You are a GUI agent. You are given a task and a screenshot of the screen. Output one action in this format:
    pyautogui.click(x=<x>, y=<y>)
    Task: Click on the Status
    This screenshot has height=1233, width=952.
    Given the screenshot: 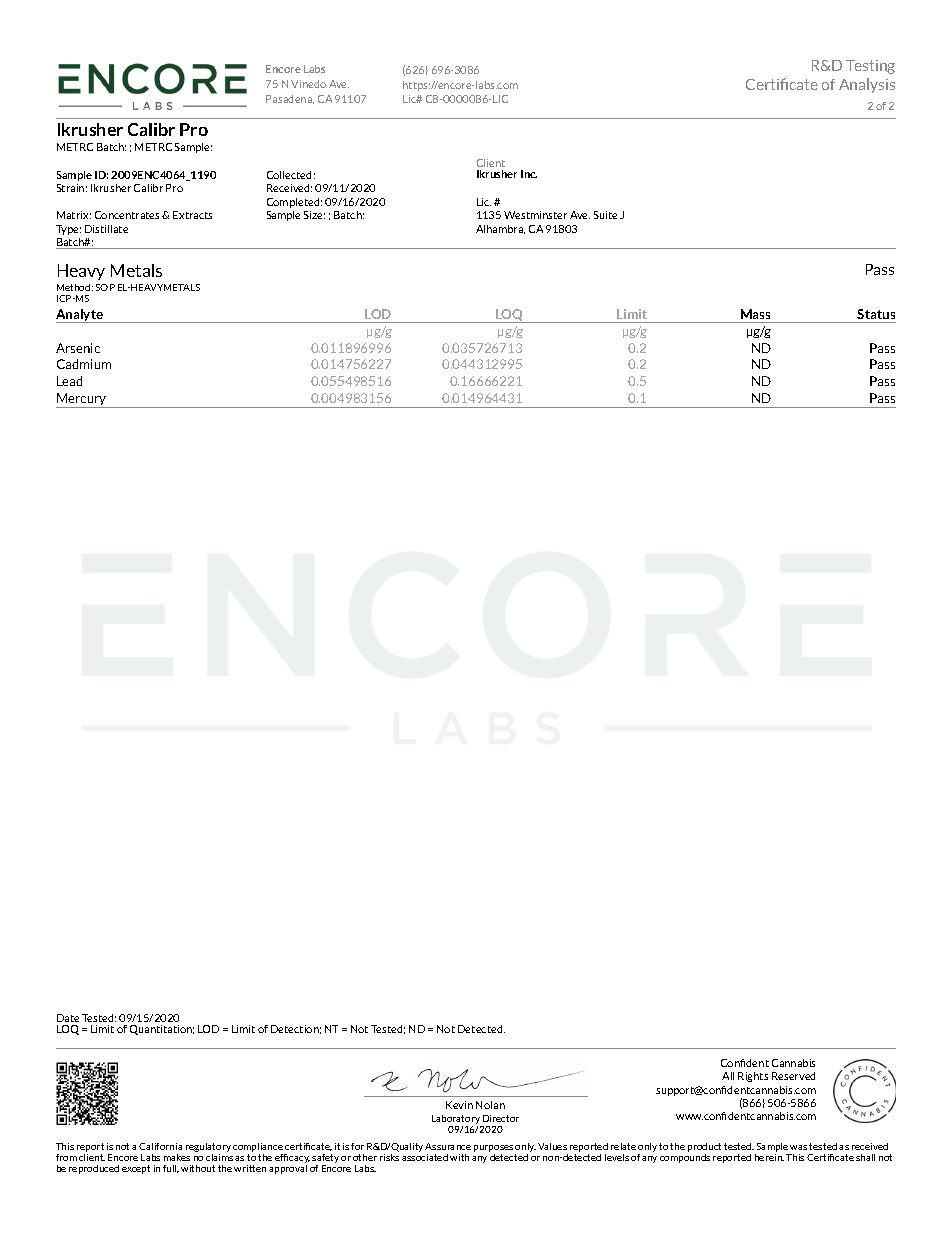 What is the action you would take?
    pyautogui.click(x=876, y=314)
